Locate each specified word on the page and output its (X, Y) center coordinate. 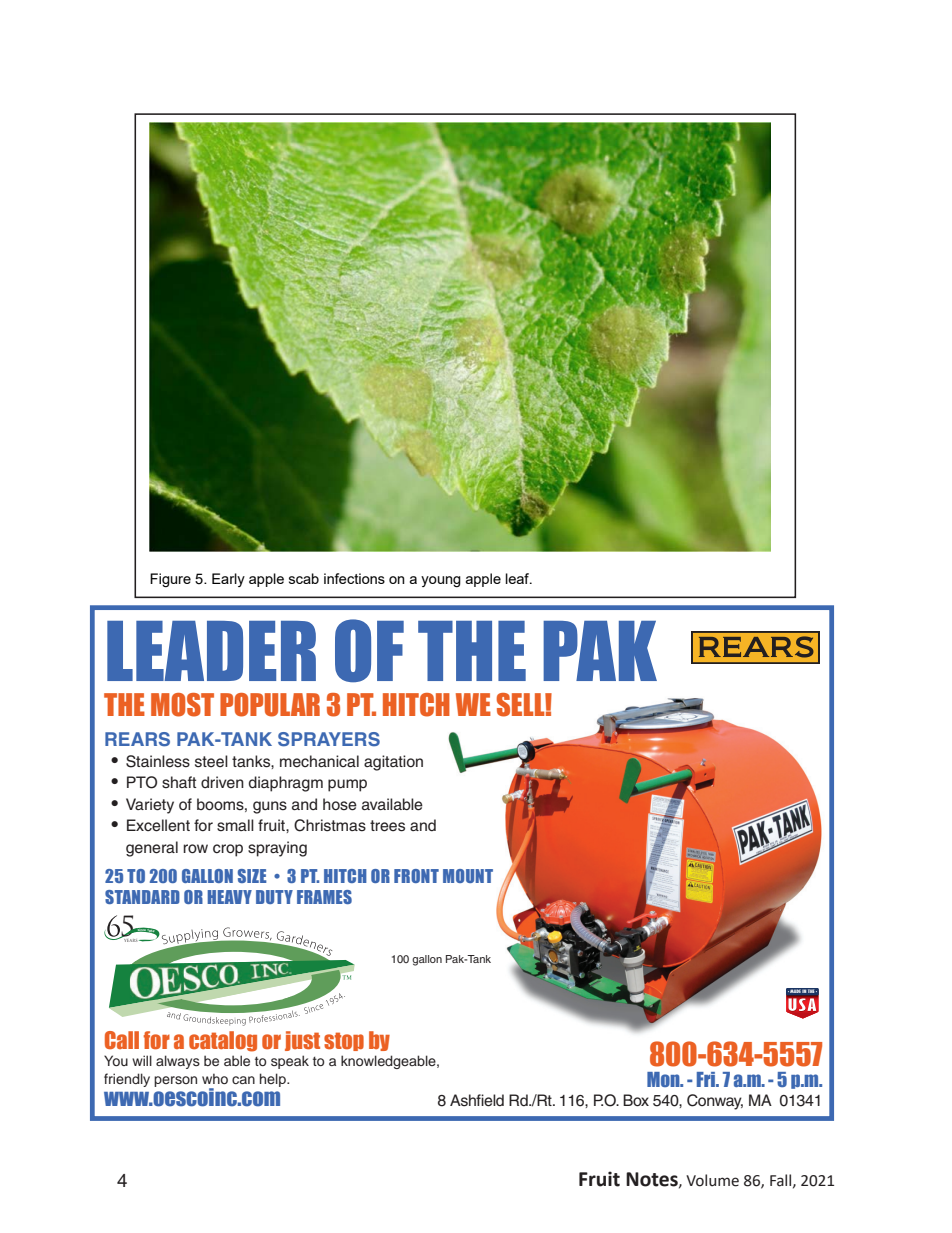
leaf (519, 578)
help (274, 1080)
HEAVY (229, 897)
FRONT (416, 876)
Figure (170, 580)
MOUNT (468, 876)
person (175, 1081)
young (441, 581)
